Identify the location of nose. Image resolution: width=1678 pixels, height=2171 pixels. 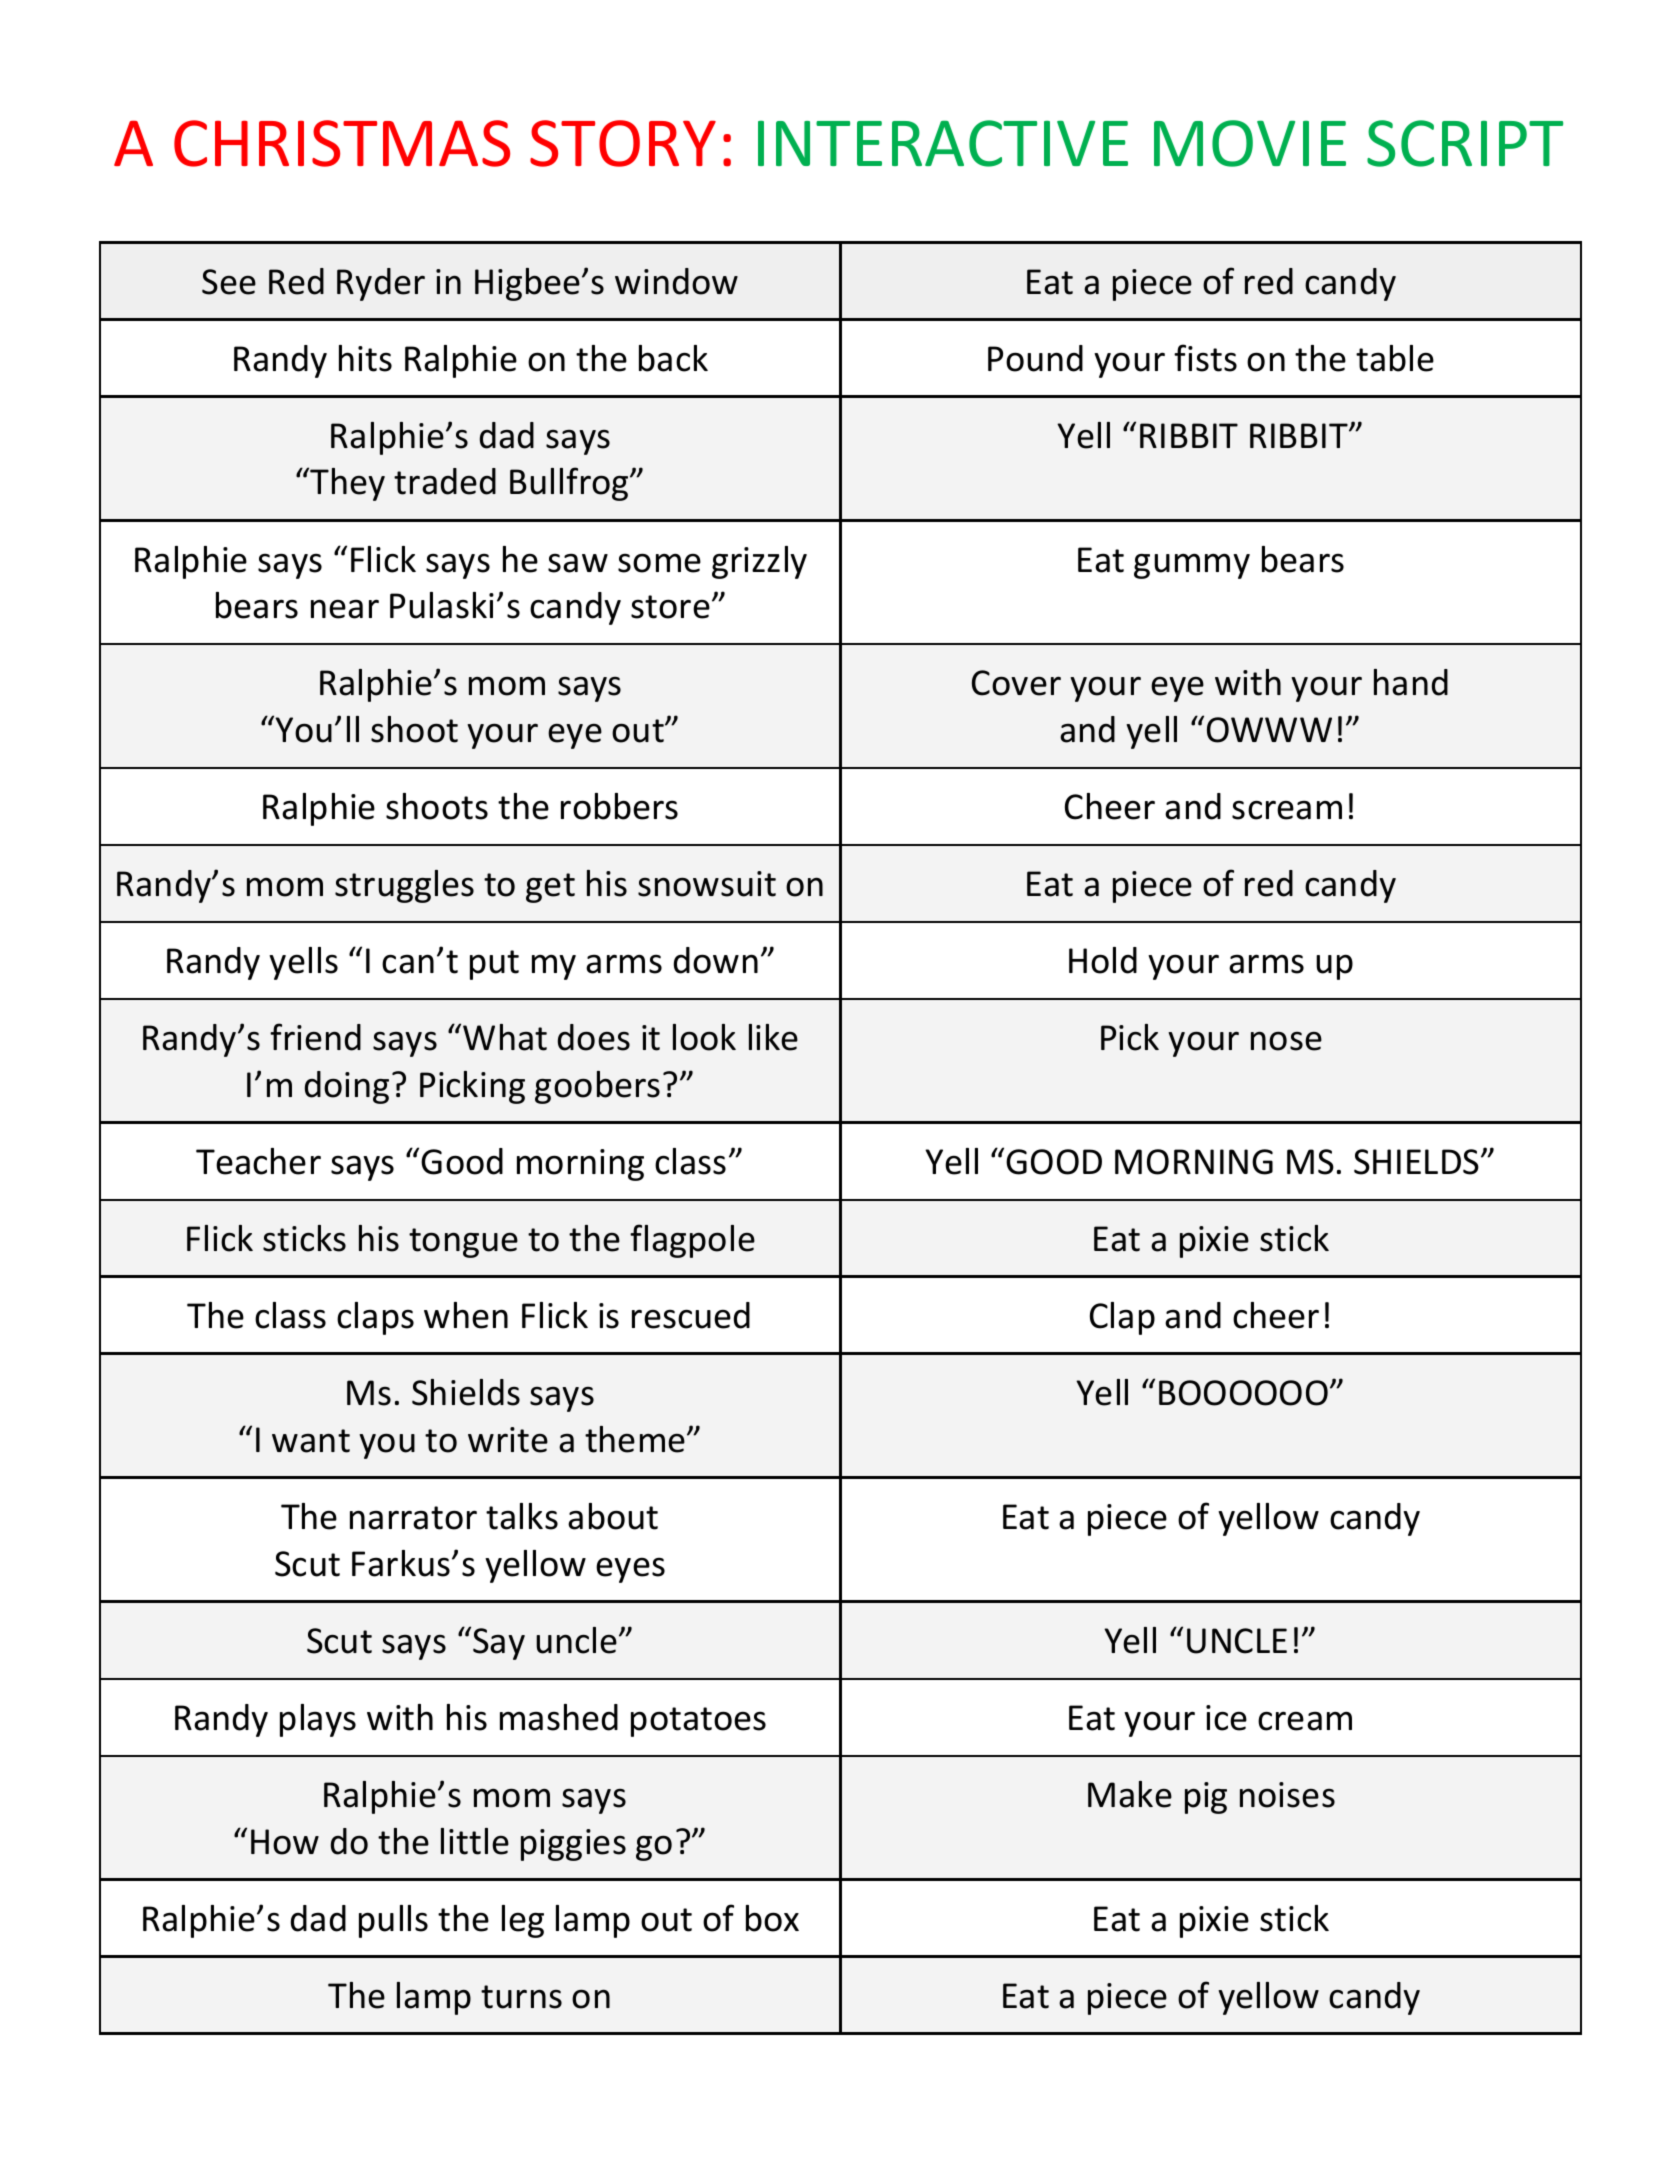
(1286, 1041).
